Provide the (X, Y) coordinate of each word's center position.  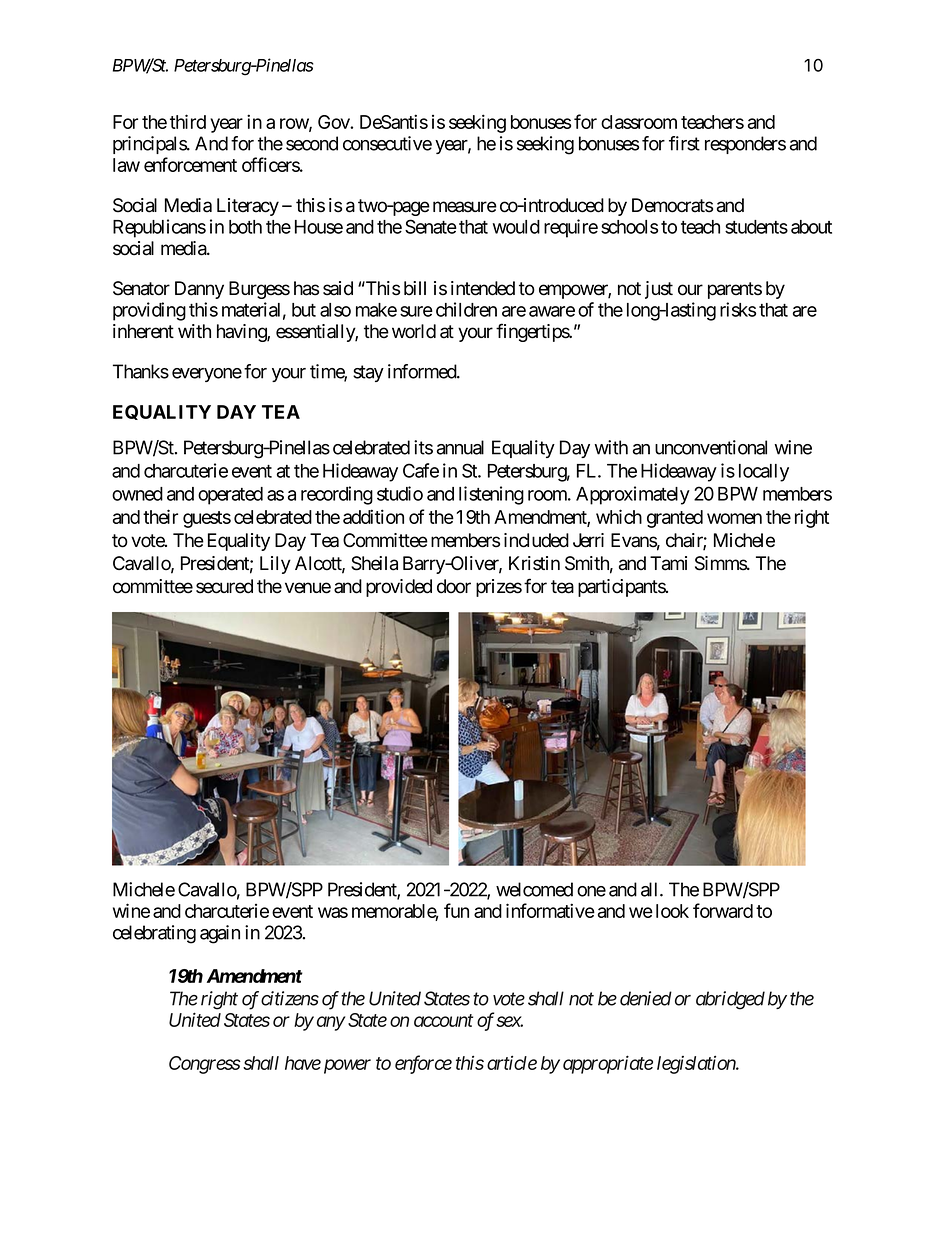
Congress (205, 1065)
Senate (431, 226)
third (188, 121)
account (443, 1020)
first (684, 143)
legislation (697, 1064)
